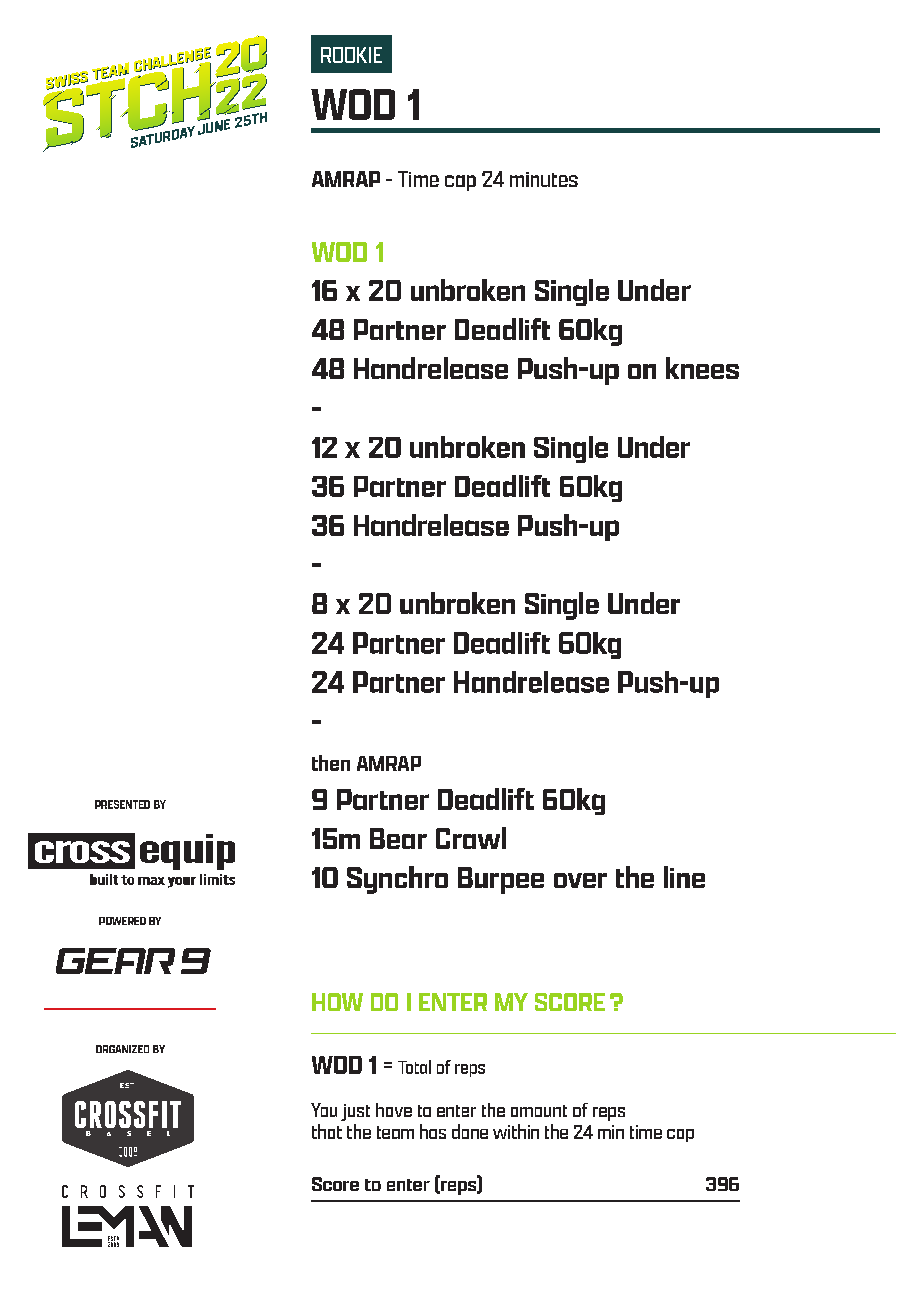 The height and width of the page is (1308, 924). What do you see at coordinates (580, 880) in the page?
I see `over` at bounding box center [580, 880].
